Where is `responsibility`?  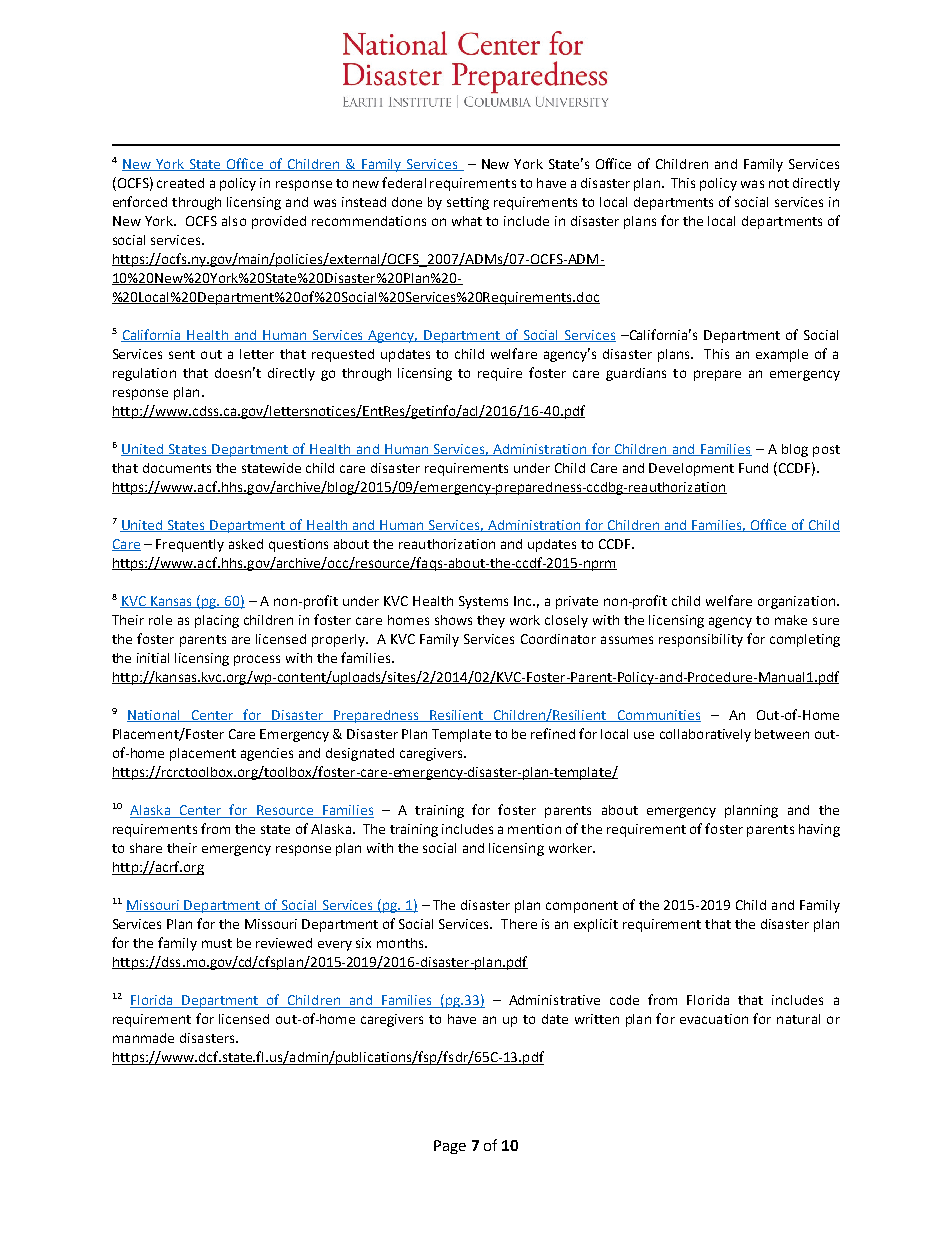 responsibility is located at coordinates (701, 640).
